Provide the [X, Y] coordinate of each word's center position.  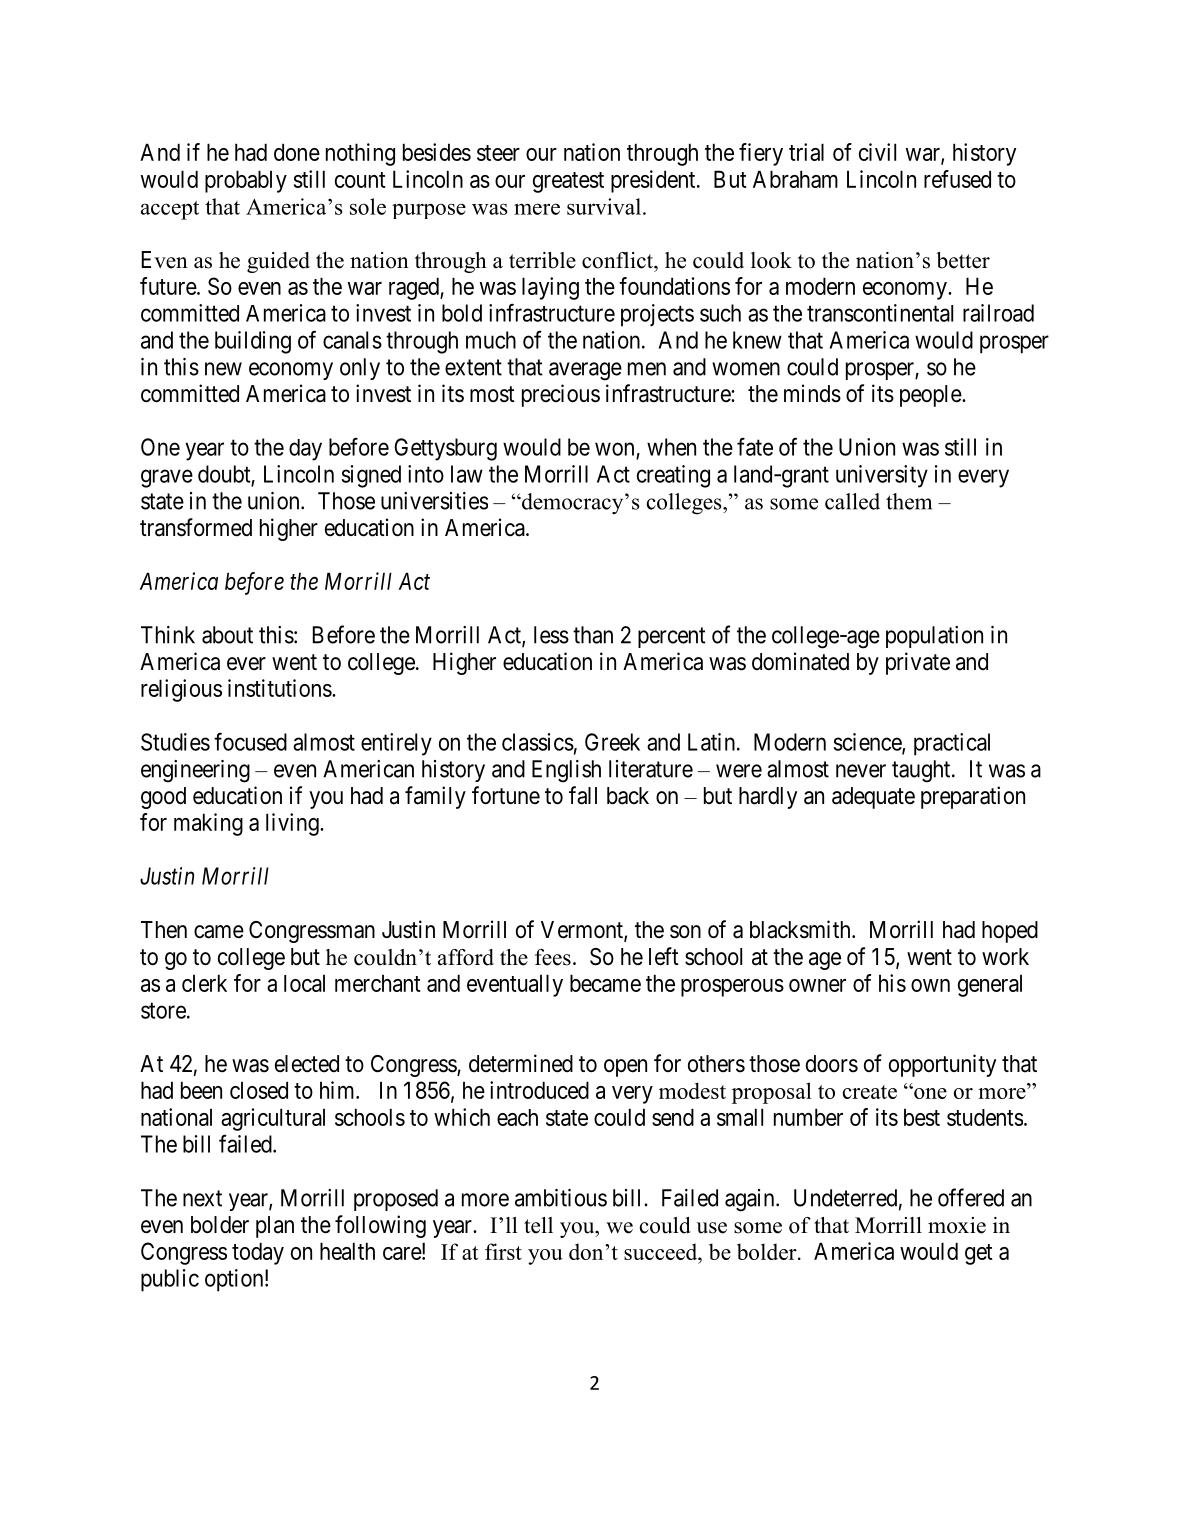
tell [538, 1225]
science [868, 743]
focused [250, 741]
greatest [568, 182]
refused [957, 179]
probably [246, 181]
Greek [612, 742]
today [258, 1253]
